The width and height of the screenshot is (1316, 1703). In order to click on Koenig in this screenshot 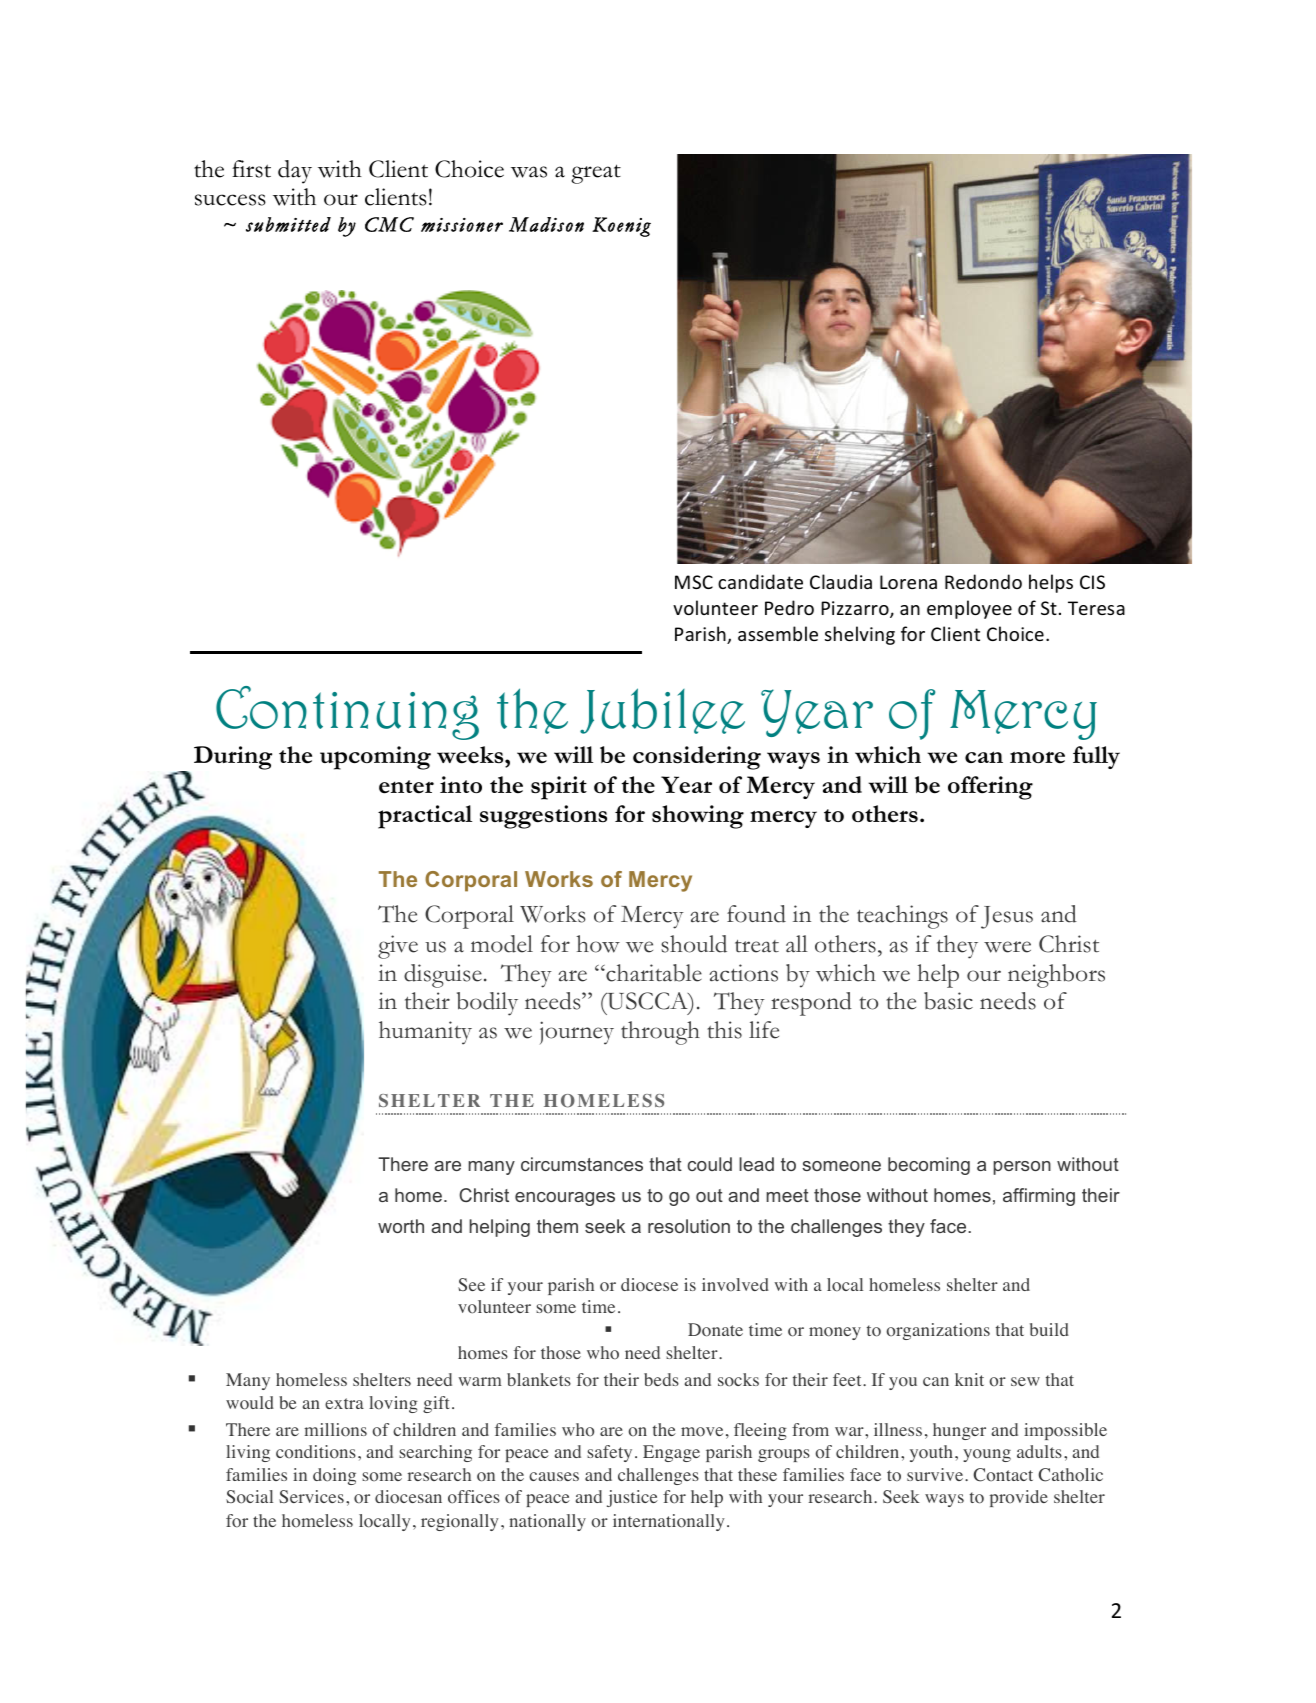, I will do `click(621, 227)`.
